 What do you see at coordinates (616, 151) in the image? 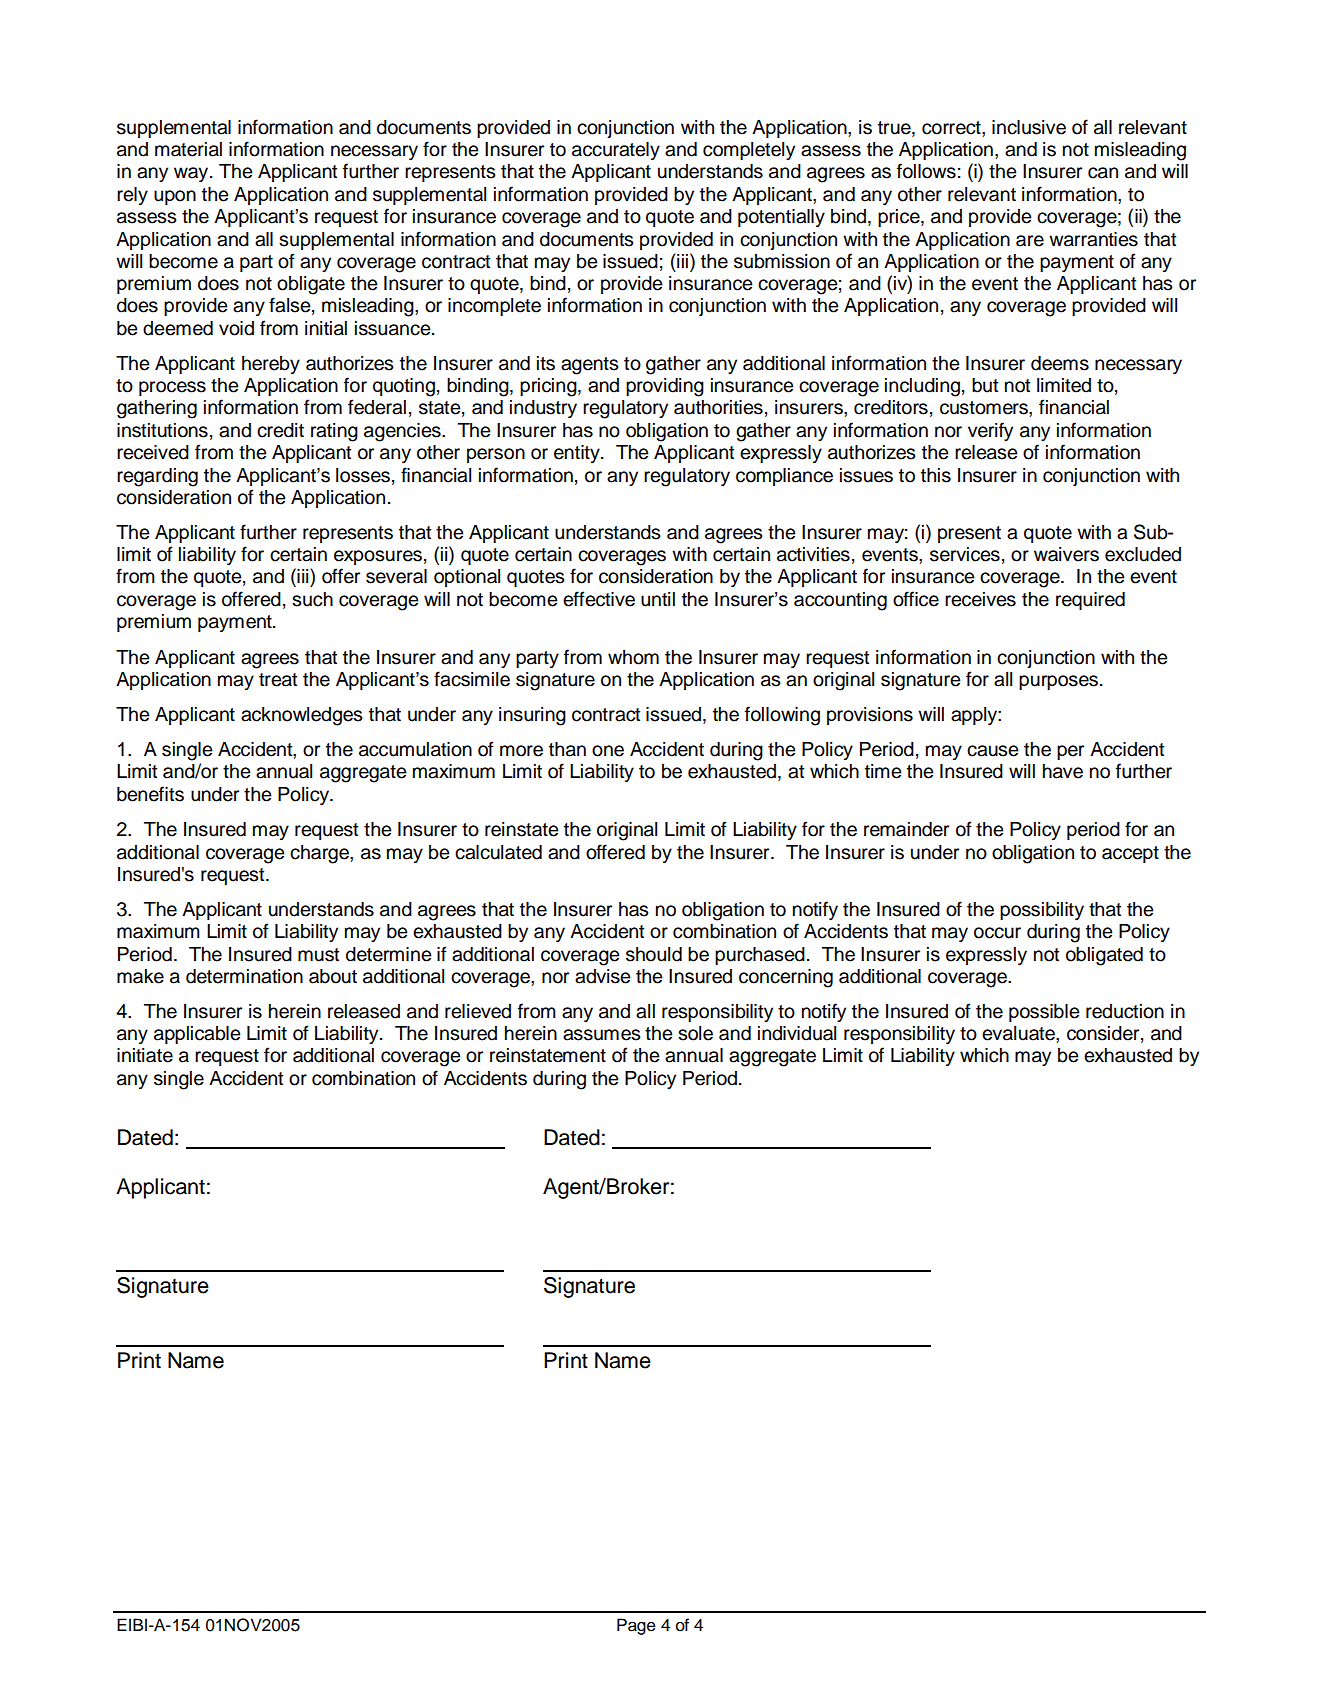
I see `accurately` at bounding box center [616, 151].
